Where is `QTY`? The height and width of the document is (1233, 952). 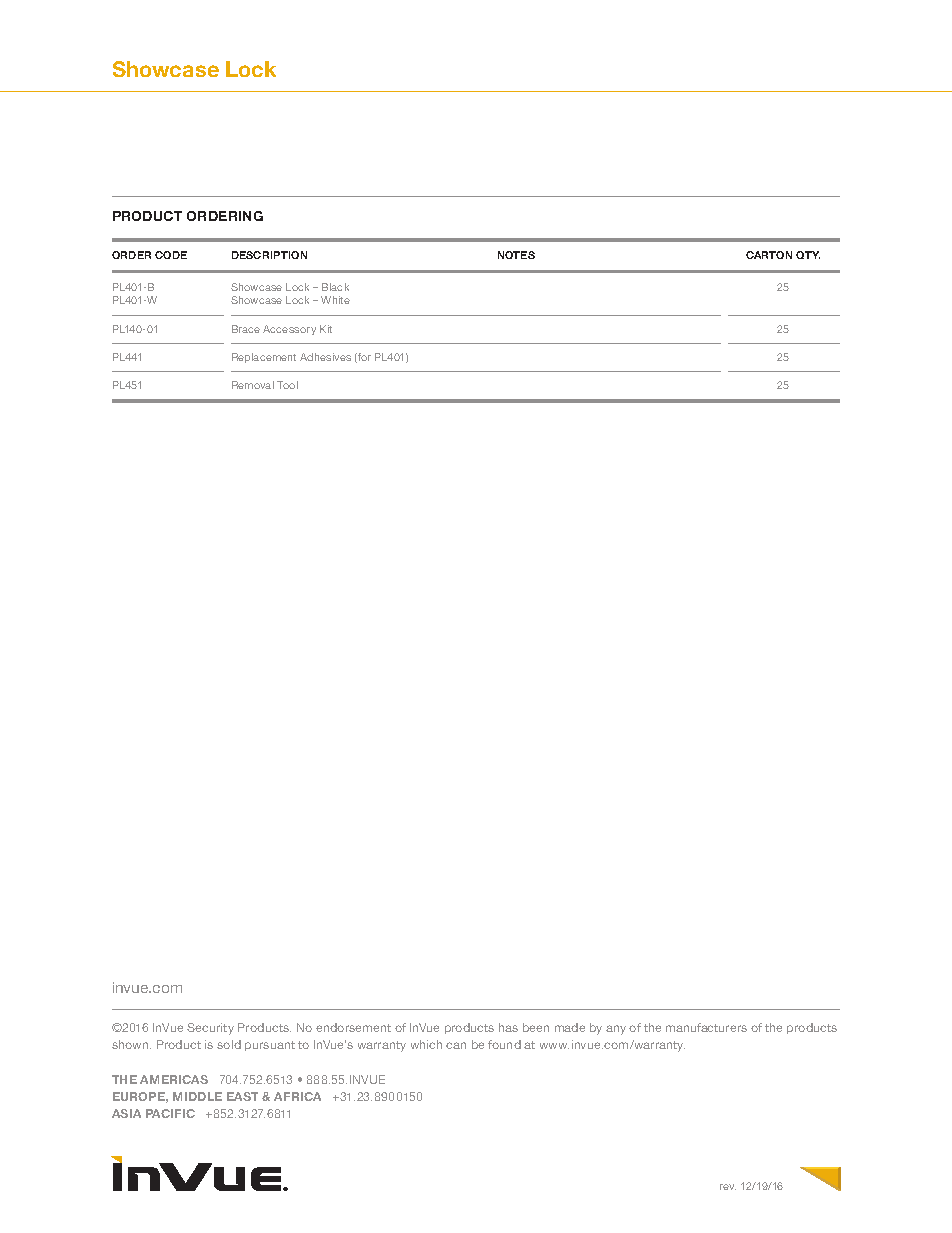
QTY is located at coordinates (808, 255).
